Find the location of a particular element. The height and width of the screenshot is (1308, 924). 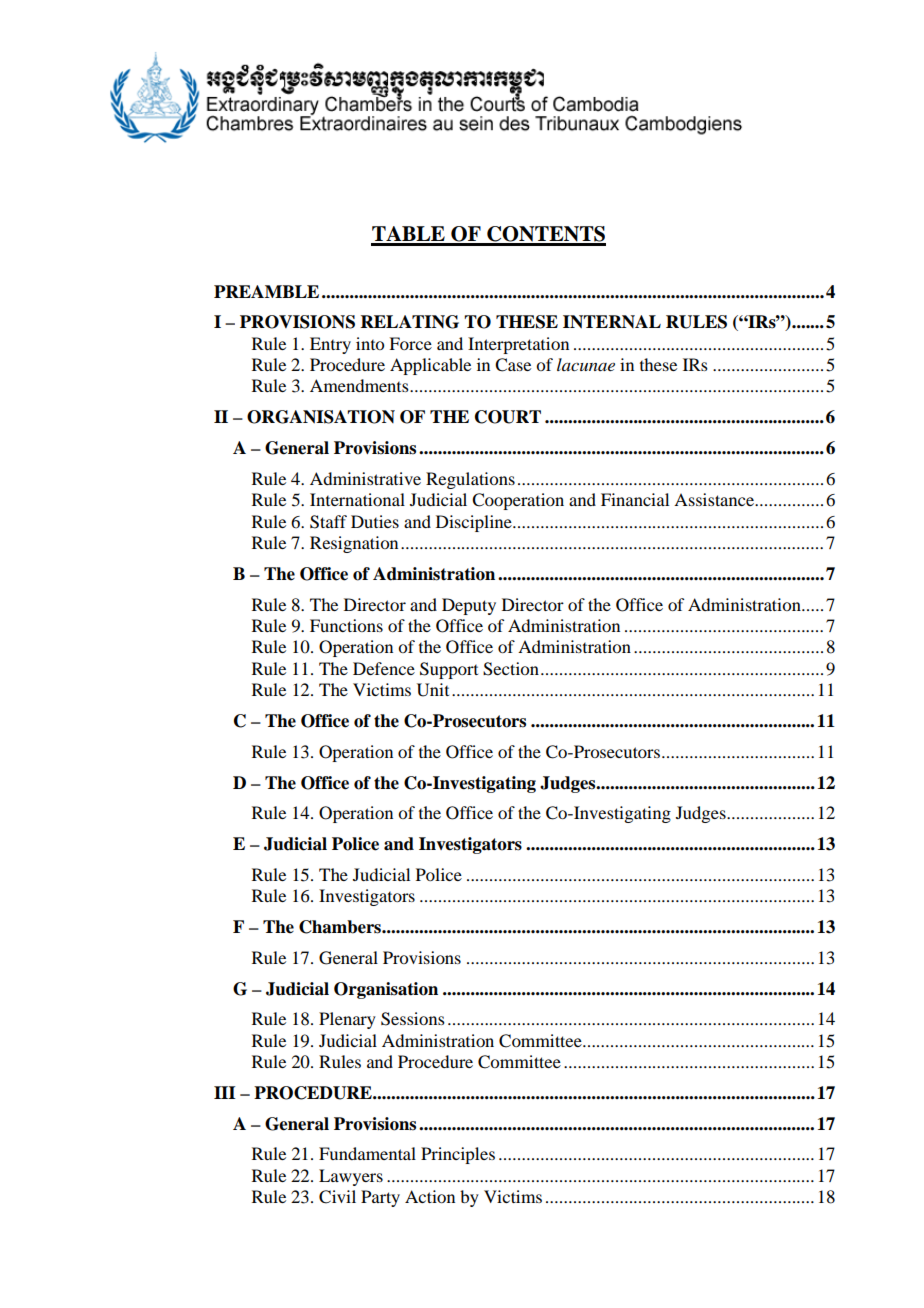

lacunae is located at coordinates (586, 364).
